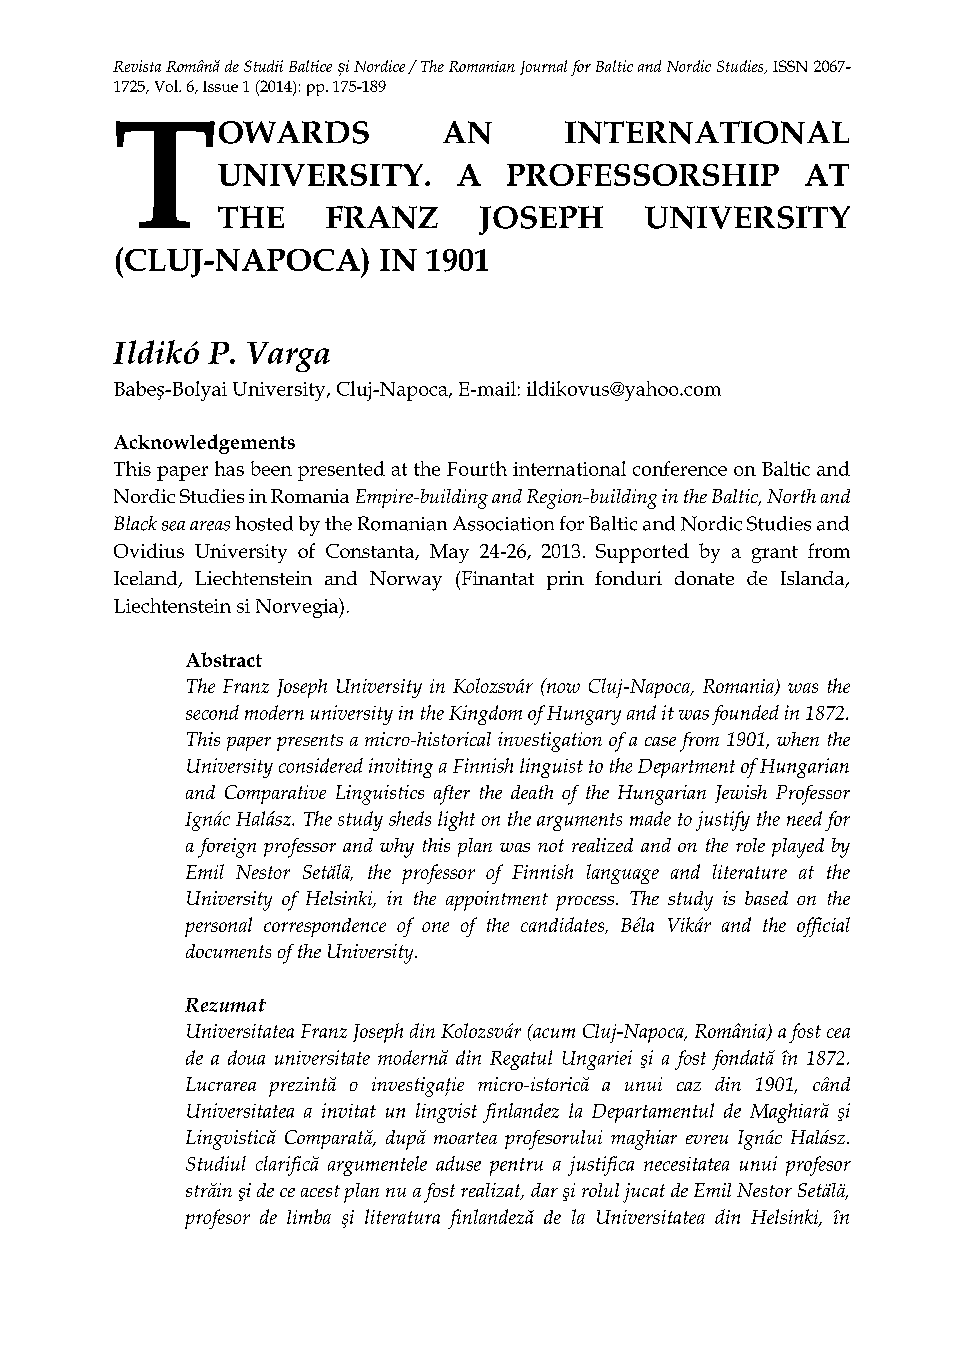  What do you see at coordinates (220, 86) in the screenshot?
I see `Issue` at bounding box center [220, 86].
